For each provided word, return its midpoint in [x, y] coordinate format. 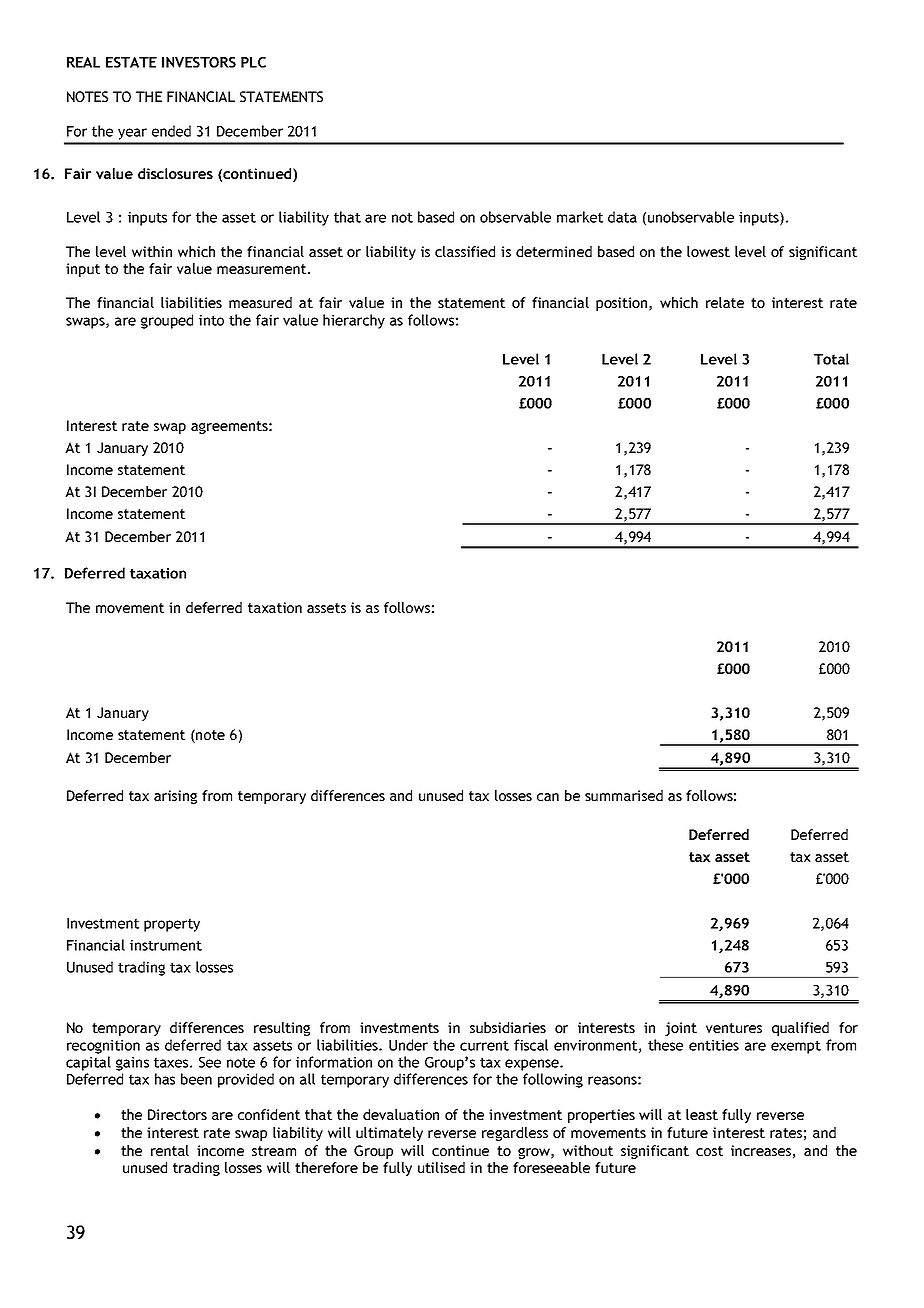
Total [831, 359]
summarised [624, 795]
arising [175, 797]
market [580, 217]
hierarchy [354, 321]
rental [170, 1150]
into [211, 320]
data [622, 217]
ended [171, 131]
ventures [734, 1028]
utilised [441, 1167]
